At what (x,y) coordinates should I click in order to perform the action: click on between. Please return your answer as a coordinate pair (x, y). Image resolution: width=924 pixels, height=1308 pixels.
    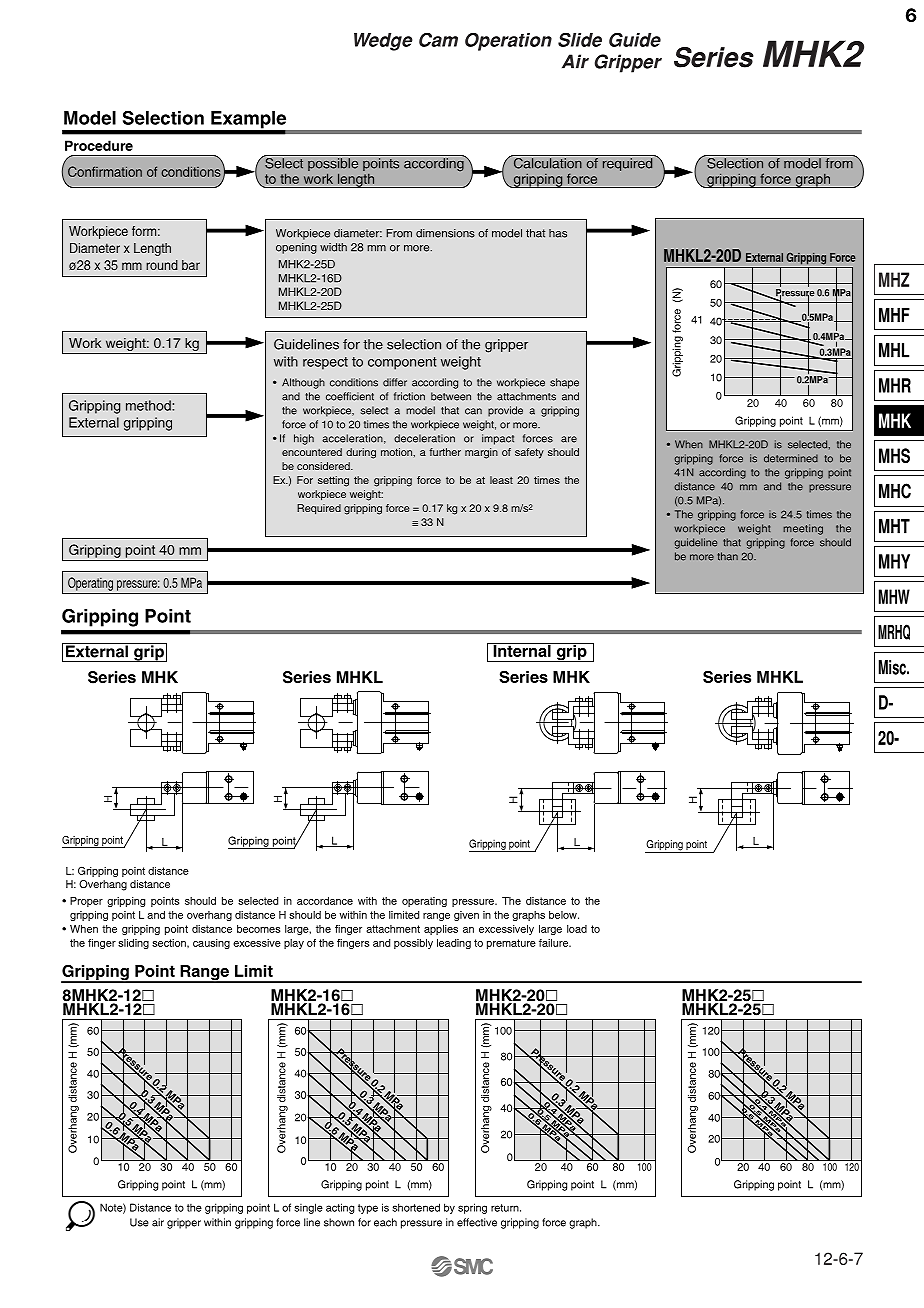
    Looking at the image, I should click on (451, 396).
